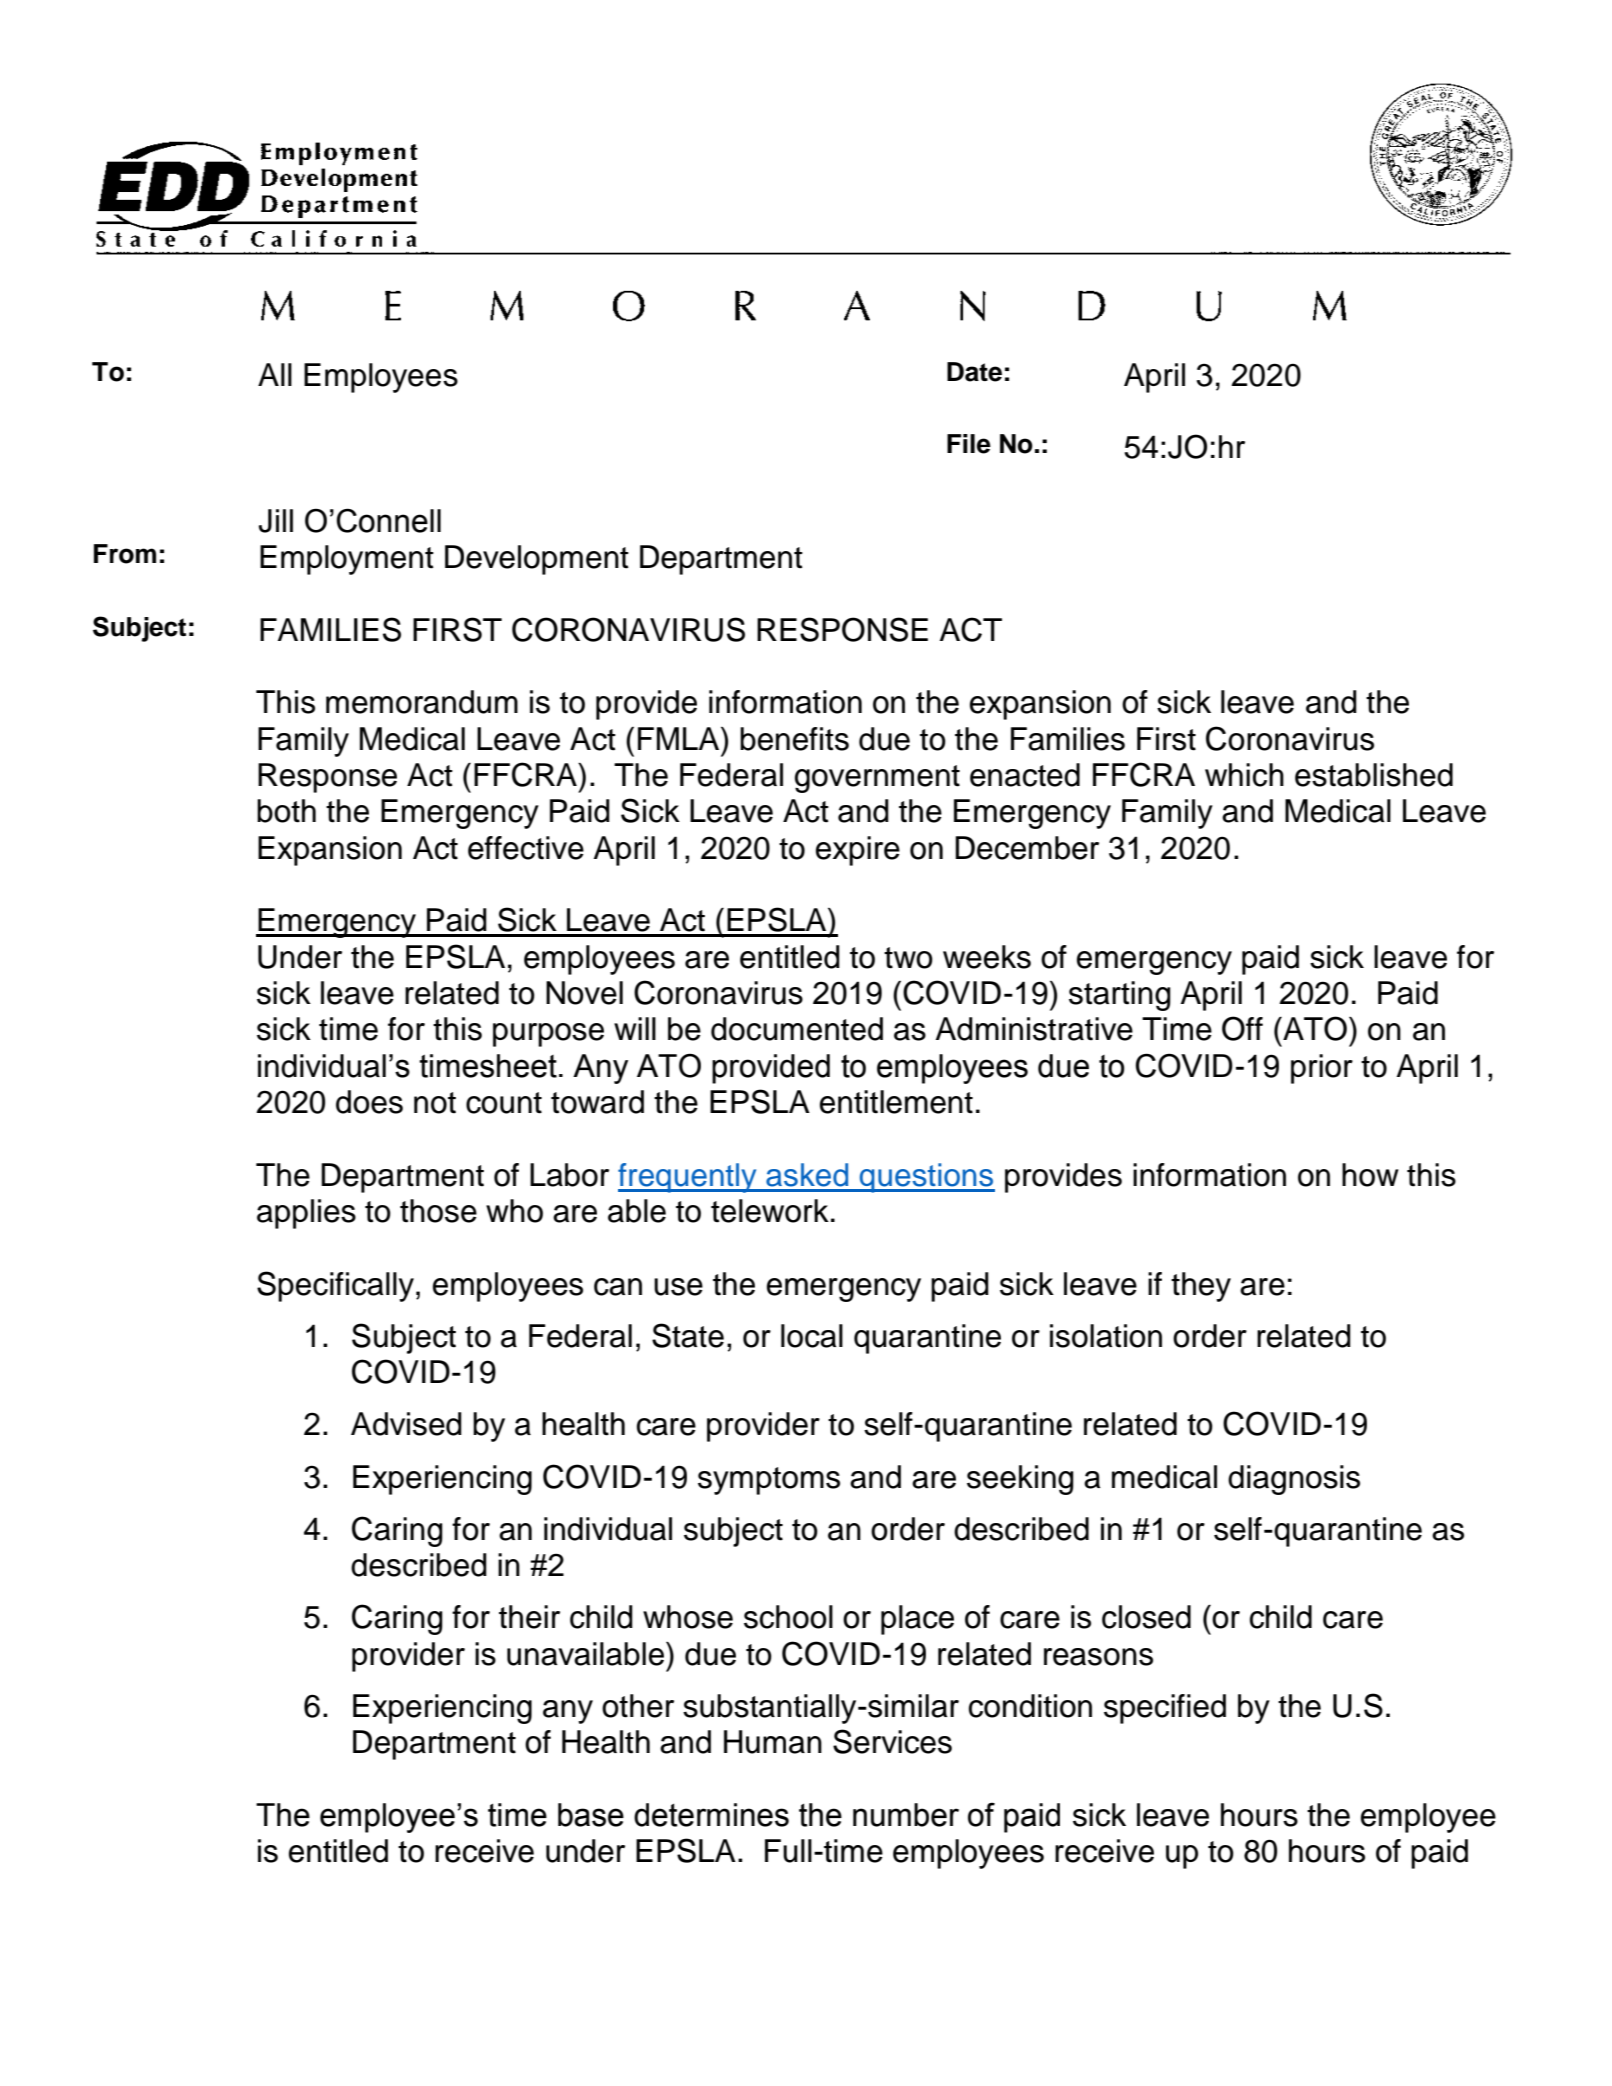 This document has width=1612, height=2086. Describe the element at coordinates (276, 521) in the document. I see `Jill` at that location.
